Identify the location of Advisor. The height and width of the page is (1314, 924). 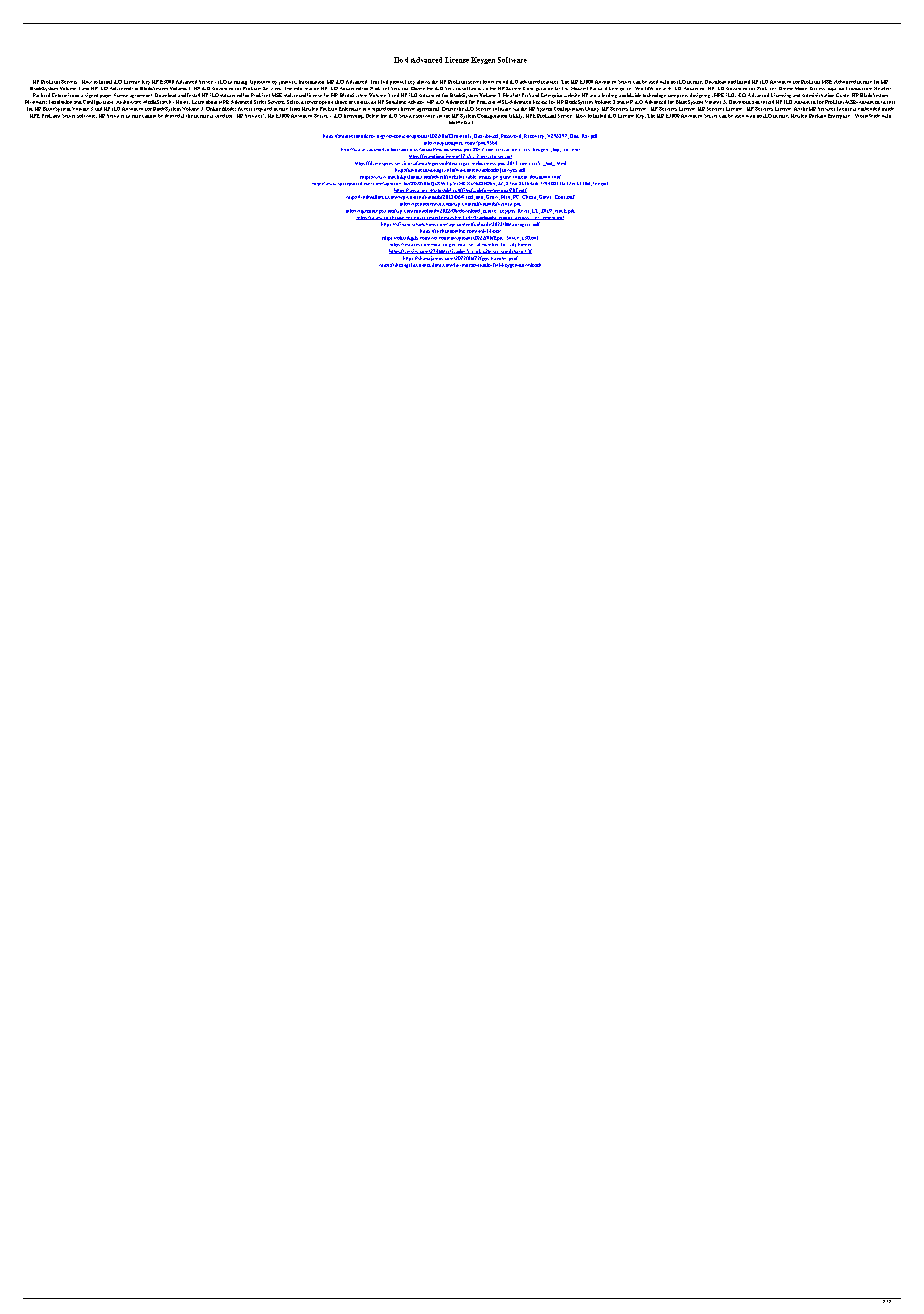
(416, 102).
